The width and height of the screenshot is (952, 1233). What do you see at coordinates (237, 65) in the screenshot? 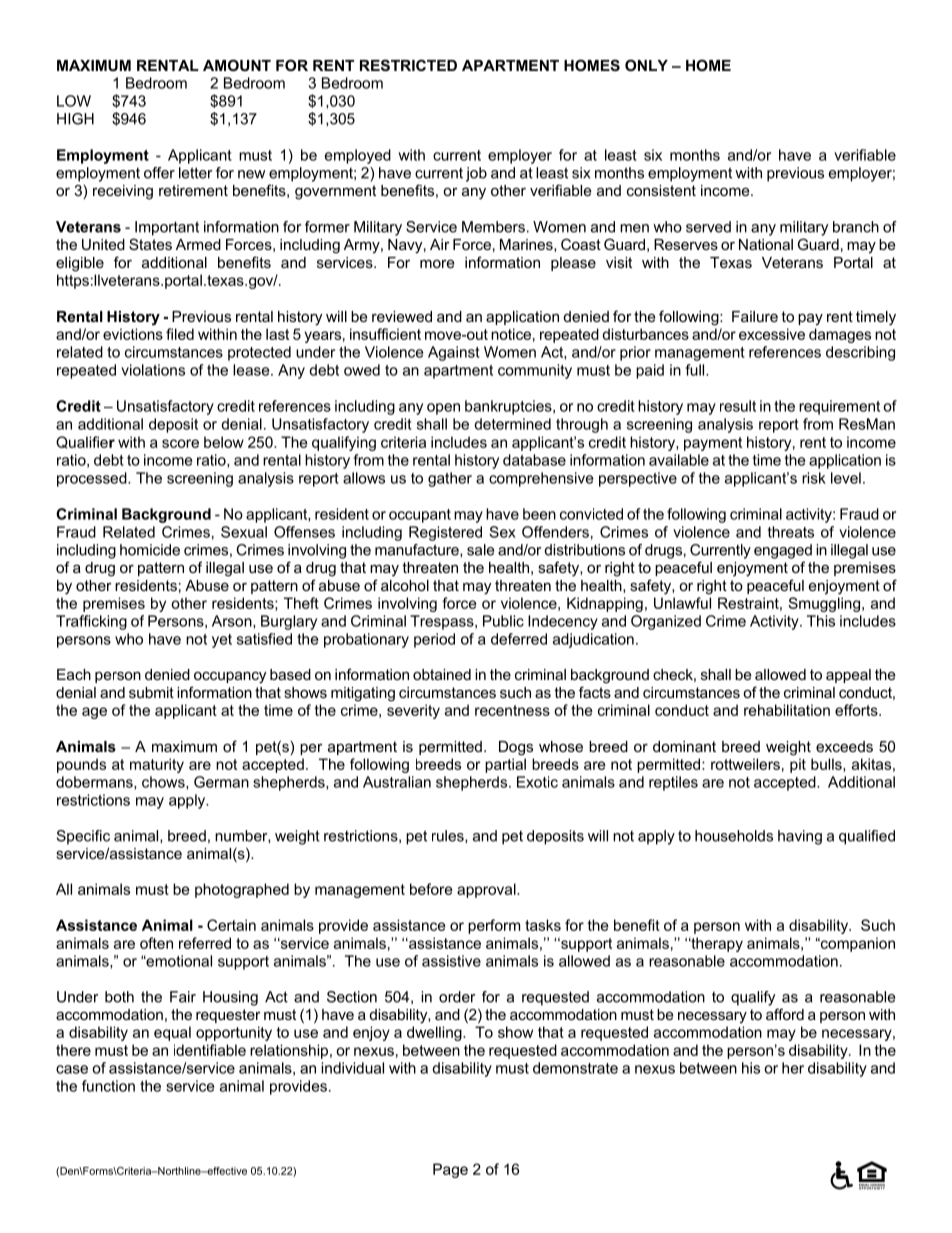
I see `AMOUNT` at bounding box center [237, 65].
